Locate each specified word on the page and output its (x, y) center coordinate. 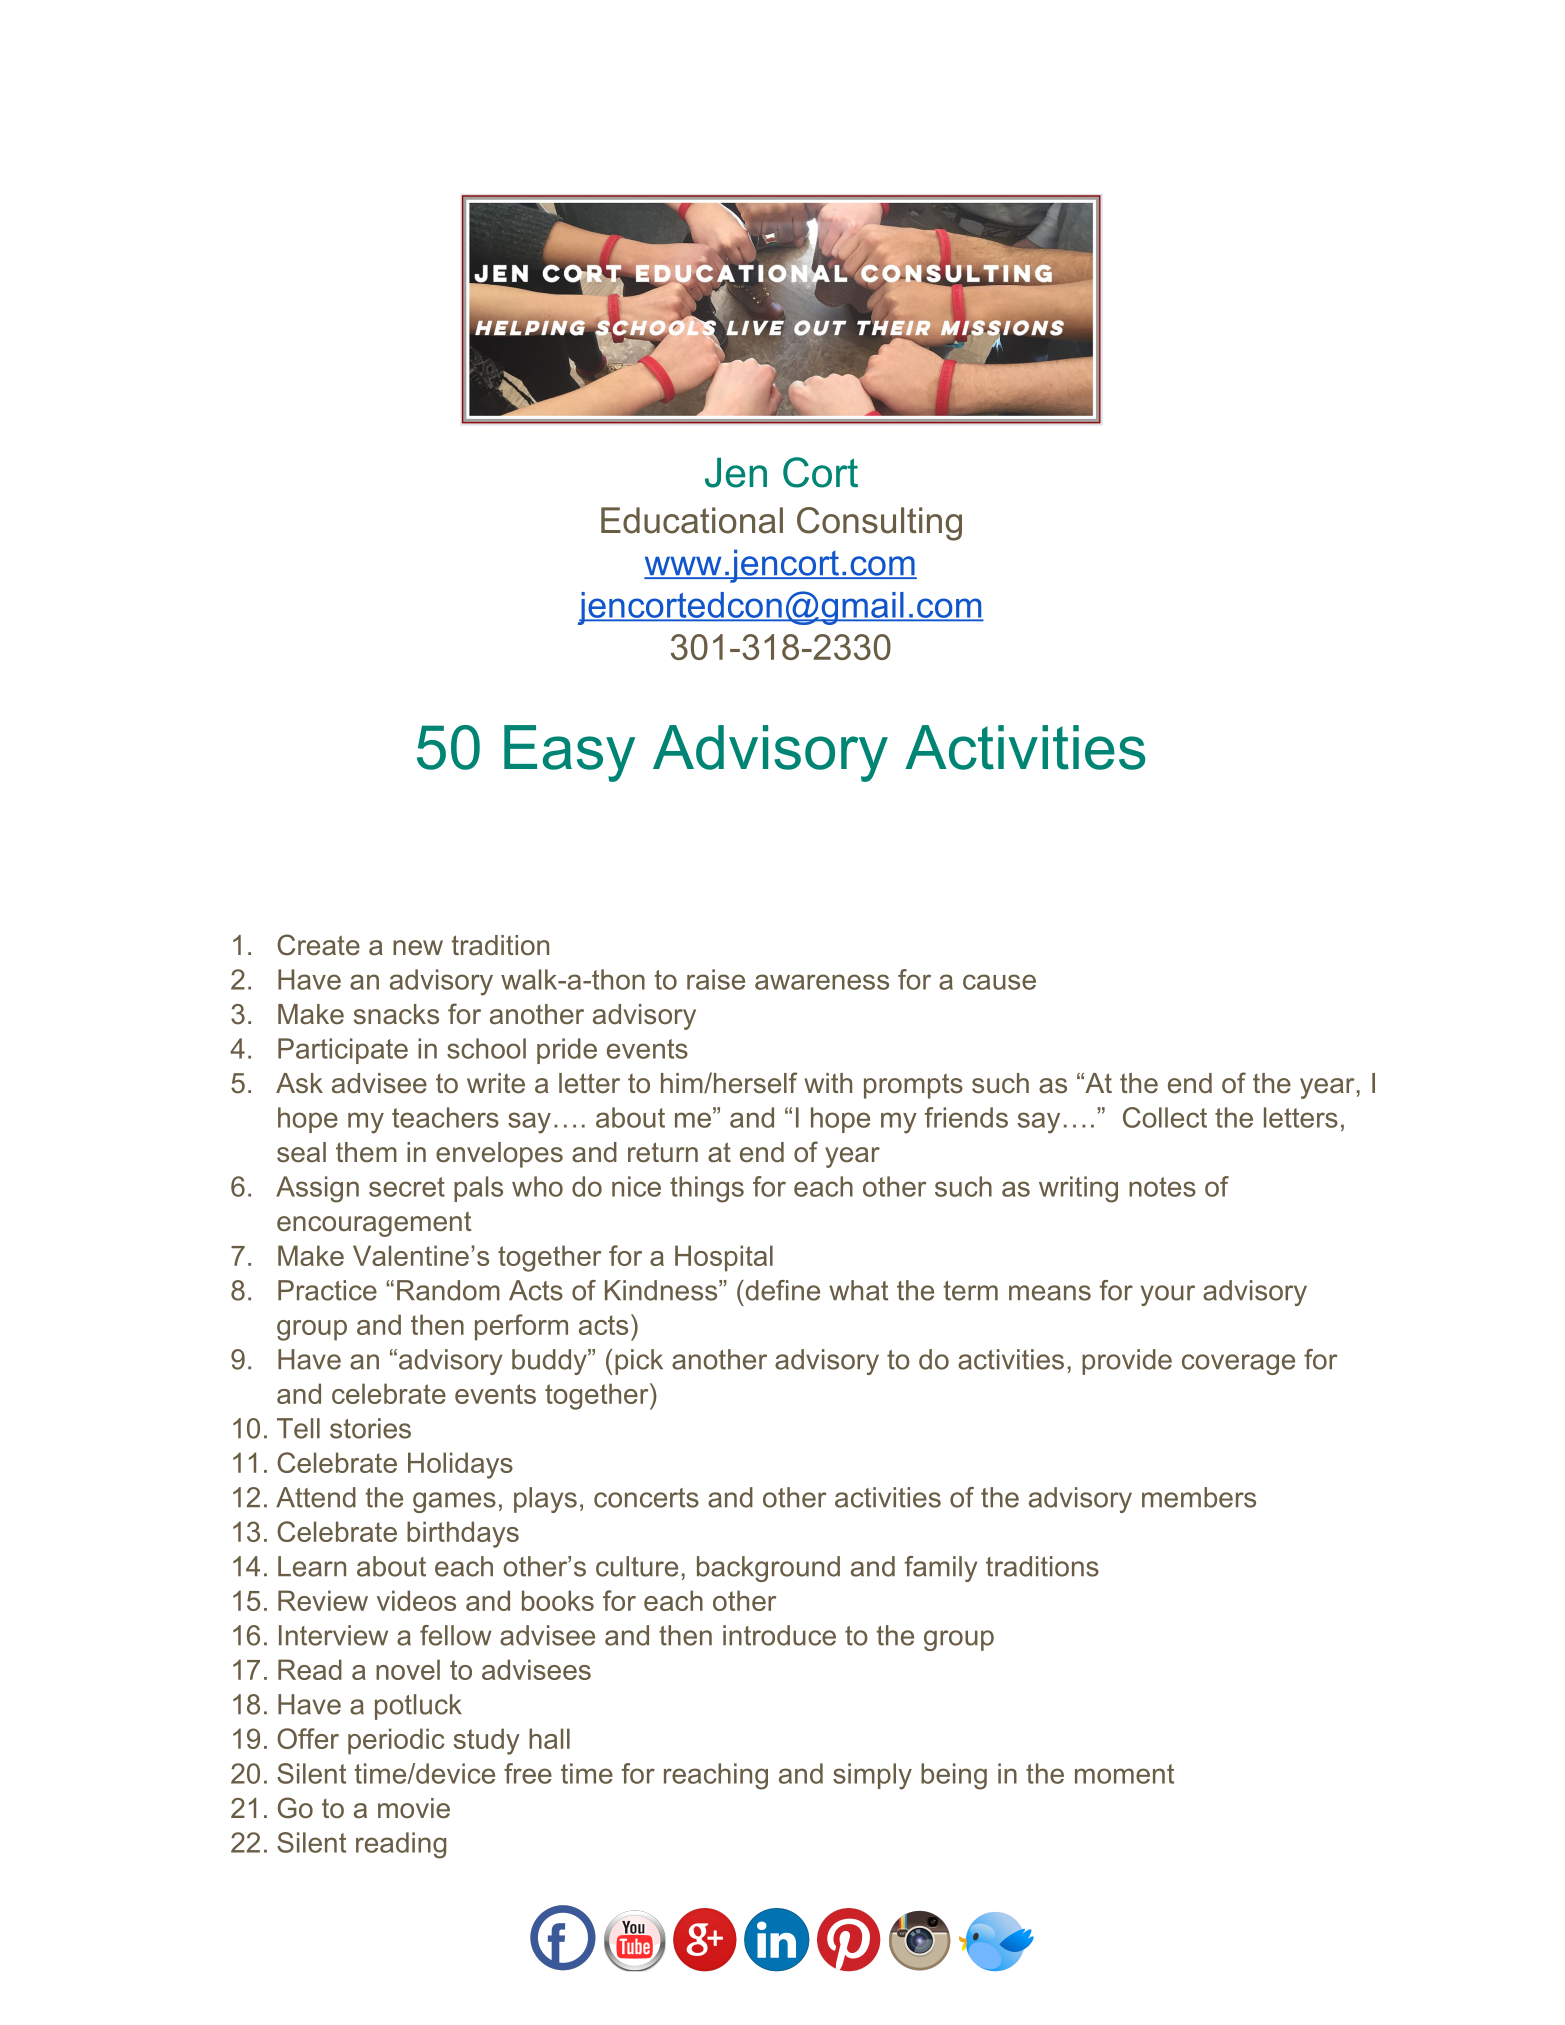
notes (1162, 1187)
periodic (396, 1741)
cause (999, 982)
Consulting (879, 524)
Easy (569, 753)
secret (407, 1187)
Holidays (460, 1465)
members (1199, 1497)
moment (1124, 1774)
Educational (692, 520)
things (707, 1189)
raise (716, 979)
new (418, 948)
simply (872, 1776)
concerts (646, 1498)
